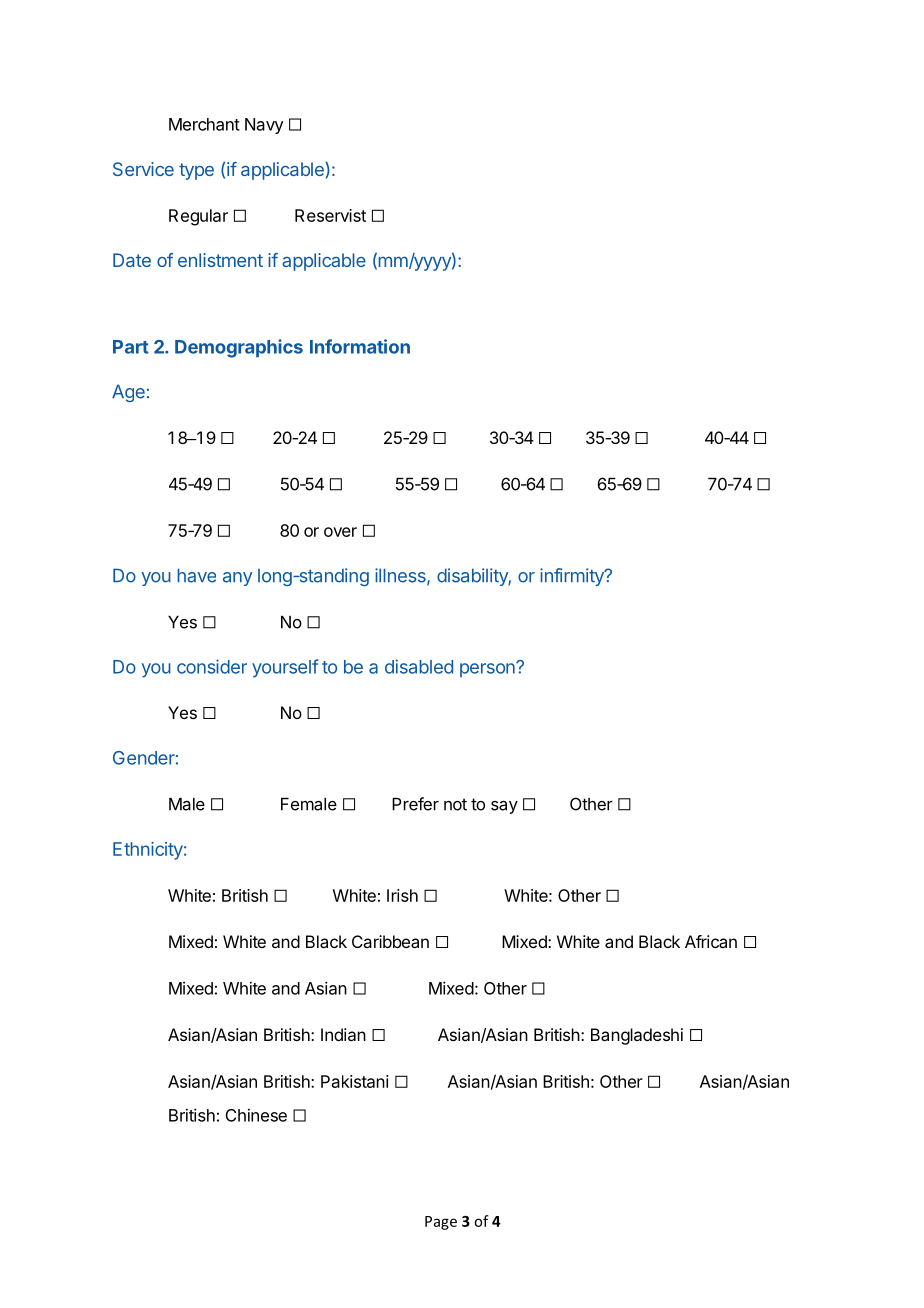 This screenshot has width=924, height=1308. What do you see at coordinates (711, 941) in the screenshot?
I see `African` at bounding box center [711, 941].
